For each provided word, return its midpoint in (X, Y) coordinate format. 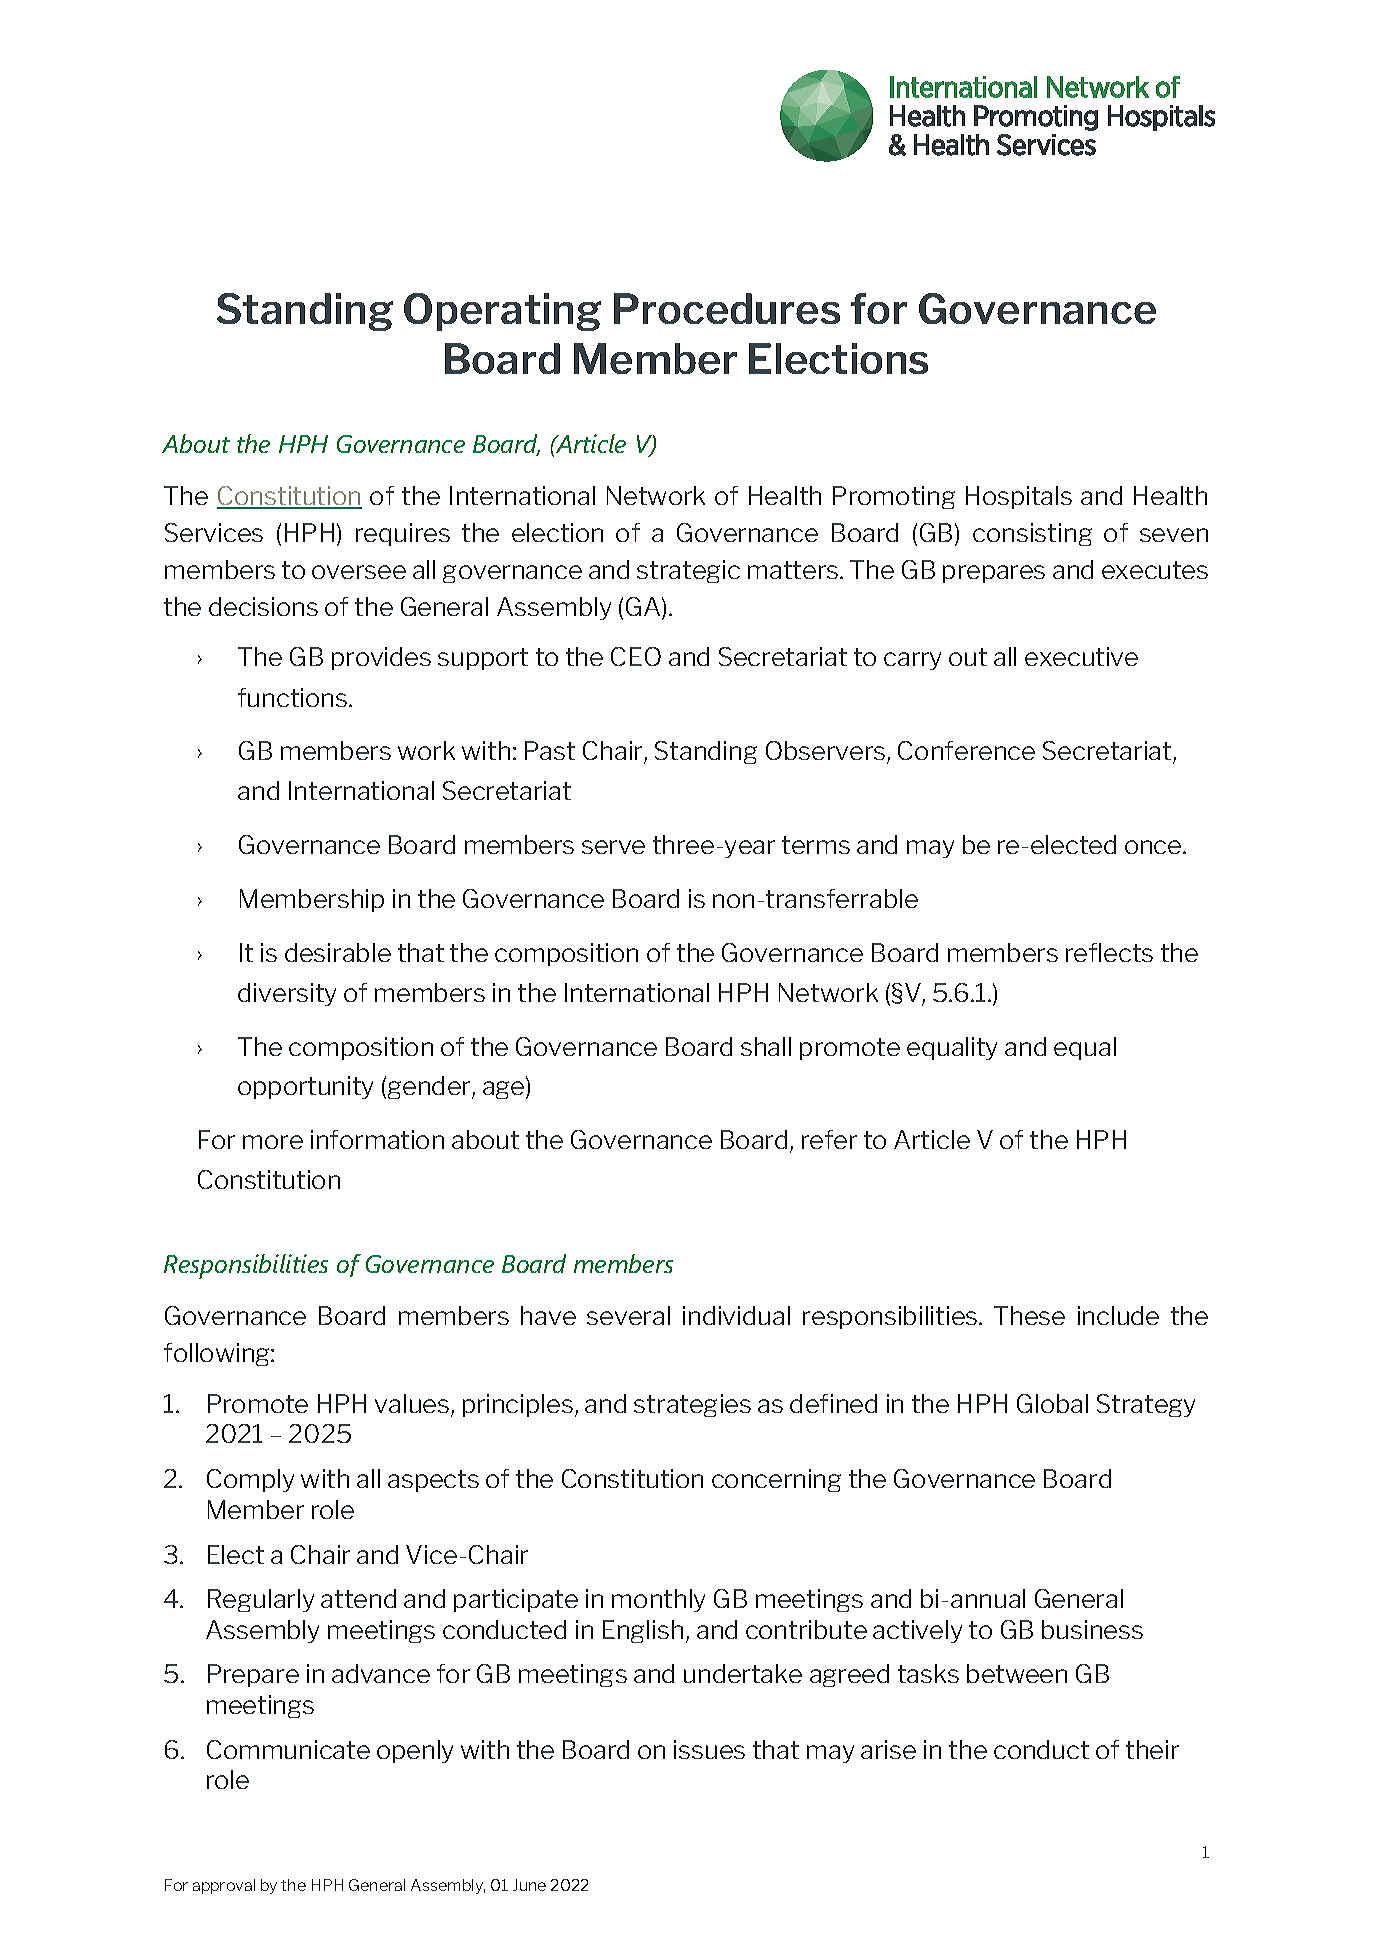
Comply (250, 1480)
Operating (502, 312)
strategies (692, 1405)
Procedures (727, 308)
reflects (1109, 952)
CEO (636, 656)
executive (1081, 656)
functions (294, 697)
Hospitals (1019, 497)
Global (1052, 1403)
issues (709, 1749)
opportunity (305, 1087)
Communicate (288, 1749)
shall (766, 1046)
